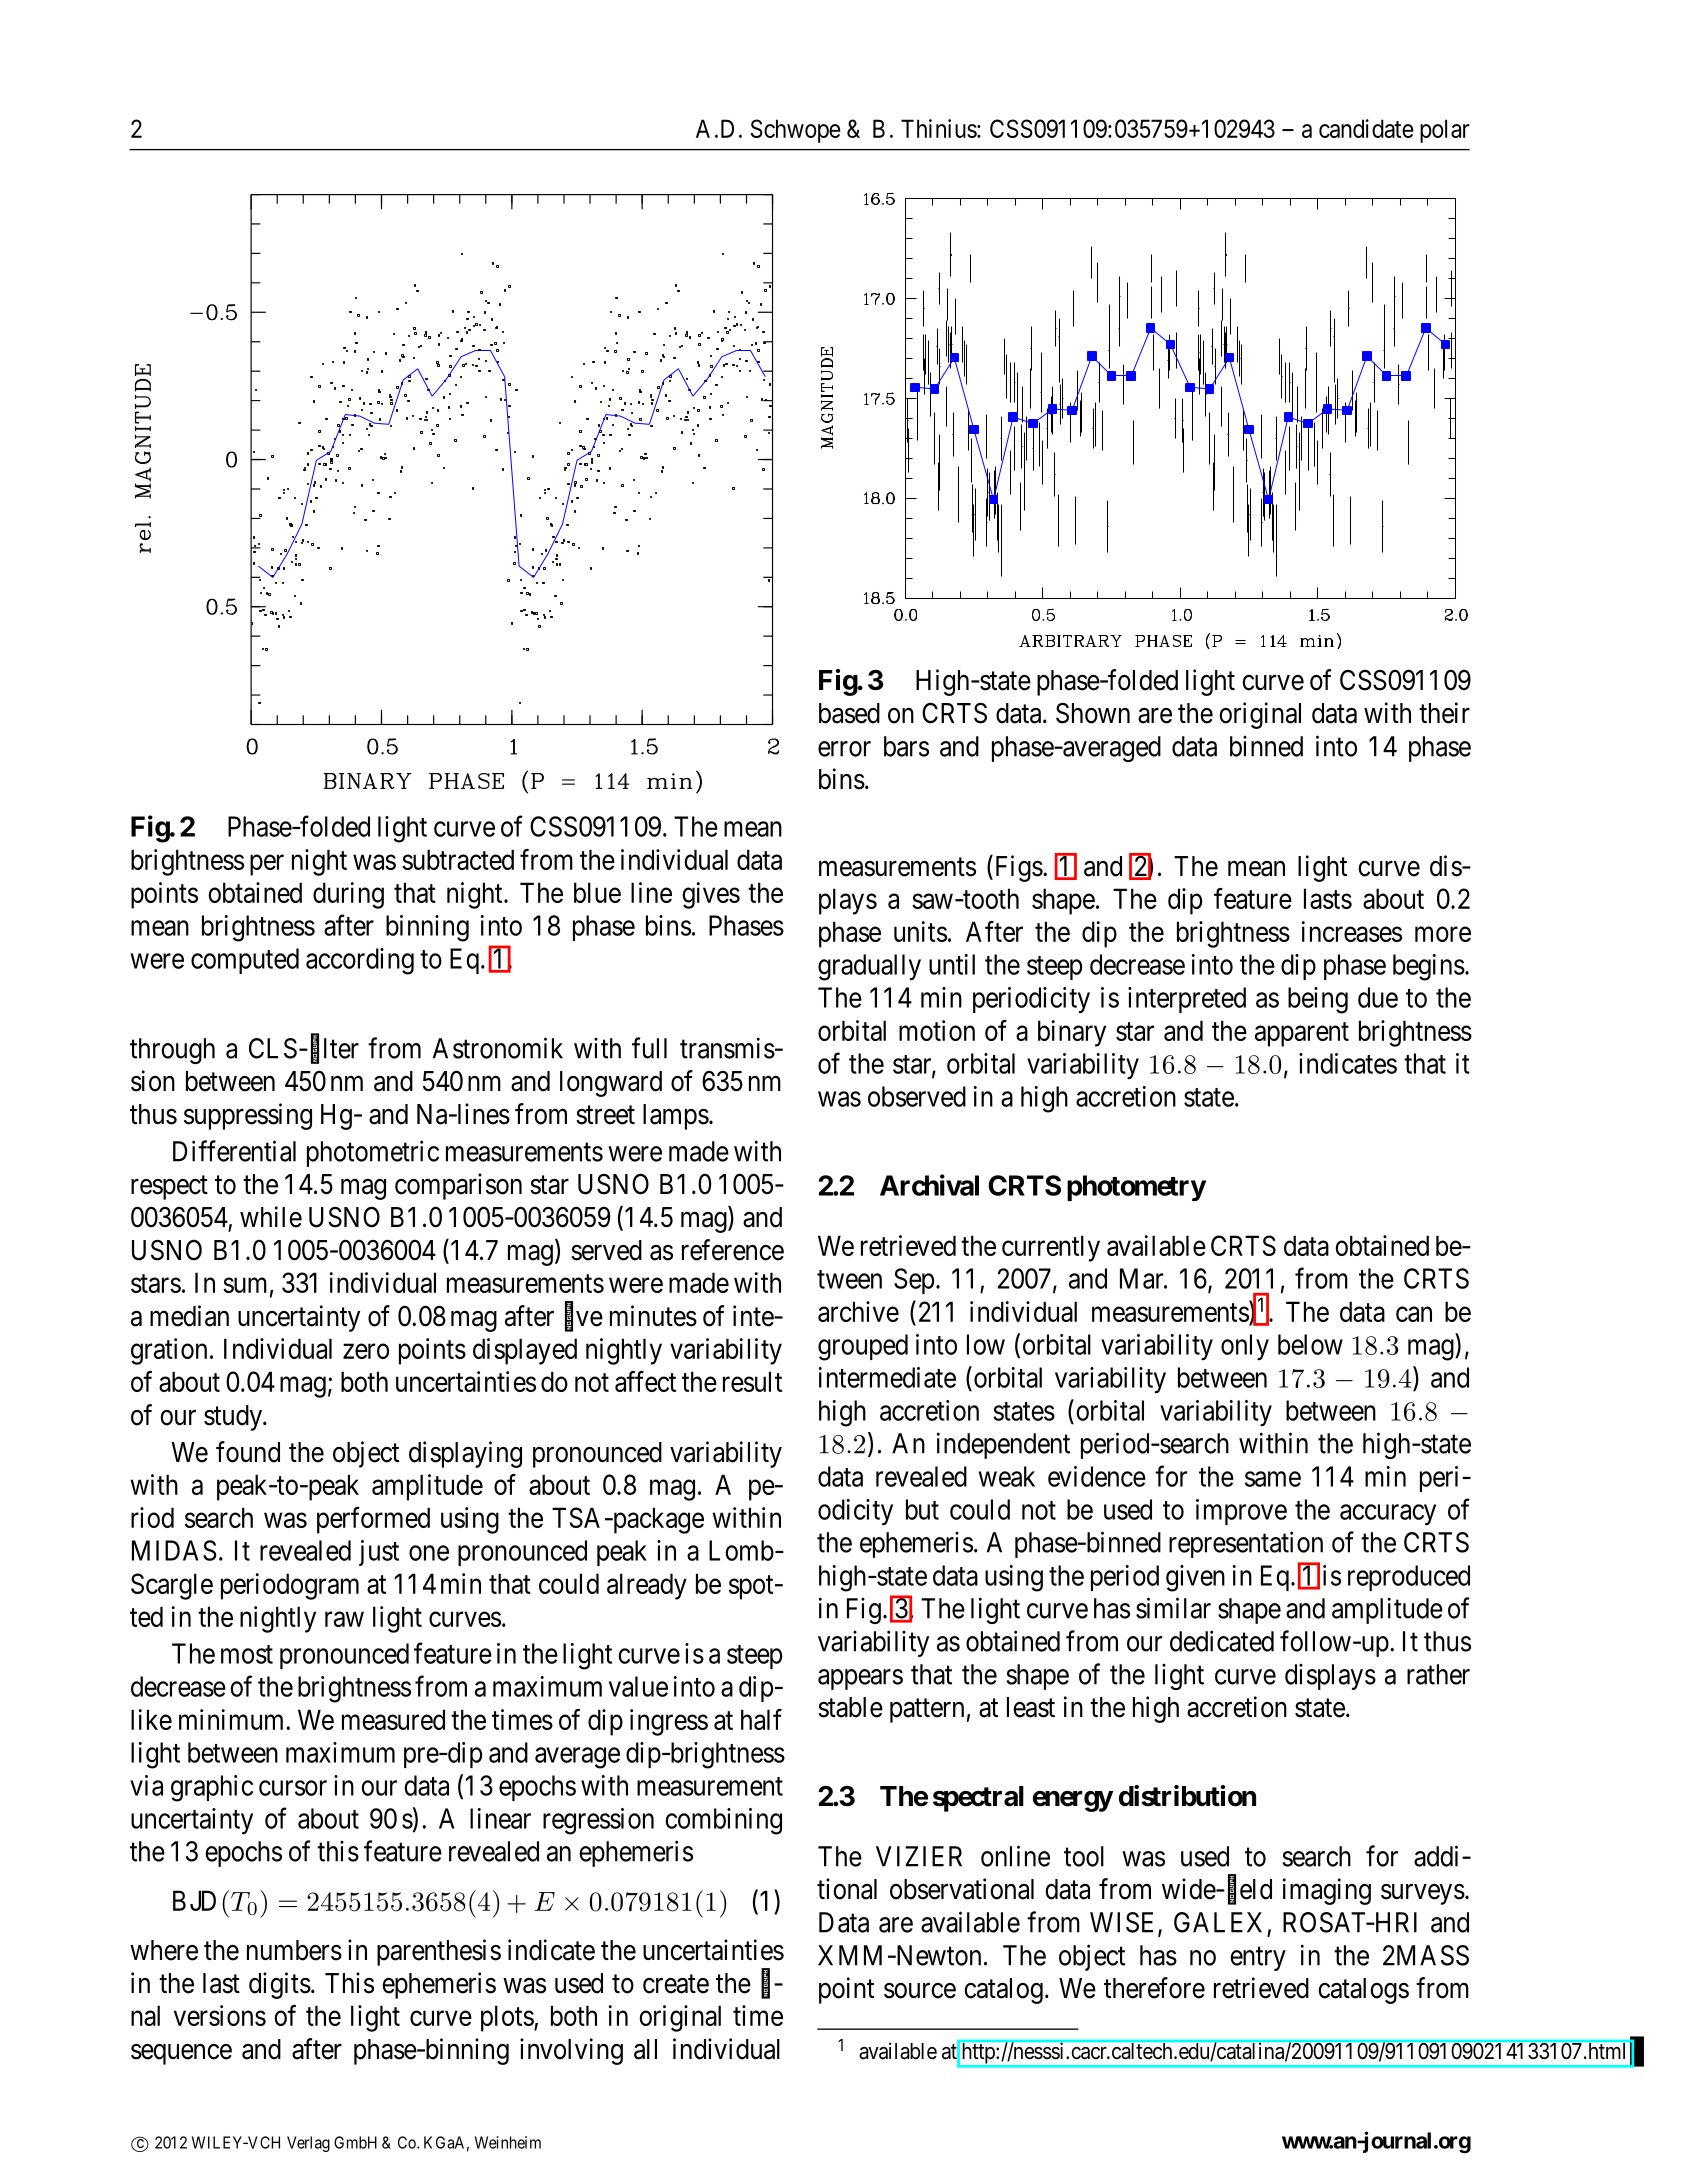 Image resolution: width=1687 pixels, height=2184 pixels. Describe the element at coordinates (1273, 1479) in the page. I see `same` at that location.
